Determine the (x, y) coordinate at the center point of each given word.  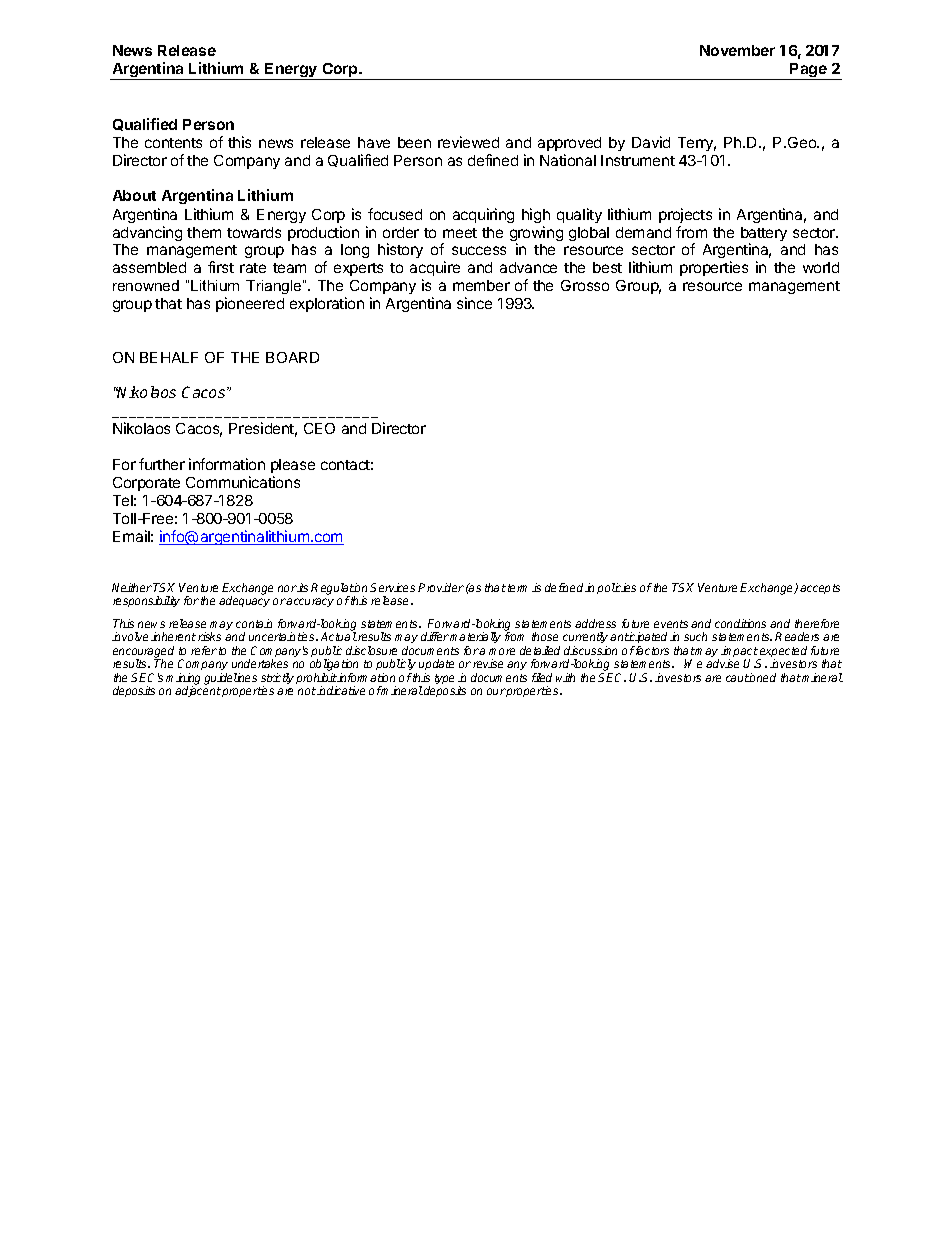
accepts (820, 589)
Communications (243, 482)
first (221, 267)
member (481, 285)
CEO (319, 428)
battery (764, 235)
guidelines (230, 679)
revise (488, 663)
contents (173, 143)
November (737, 50)
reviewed (468, 142)
